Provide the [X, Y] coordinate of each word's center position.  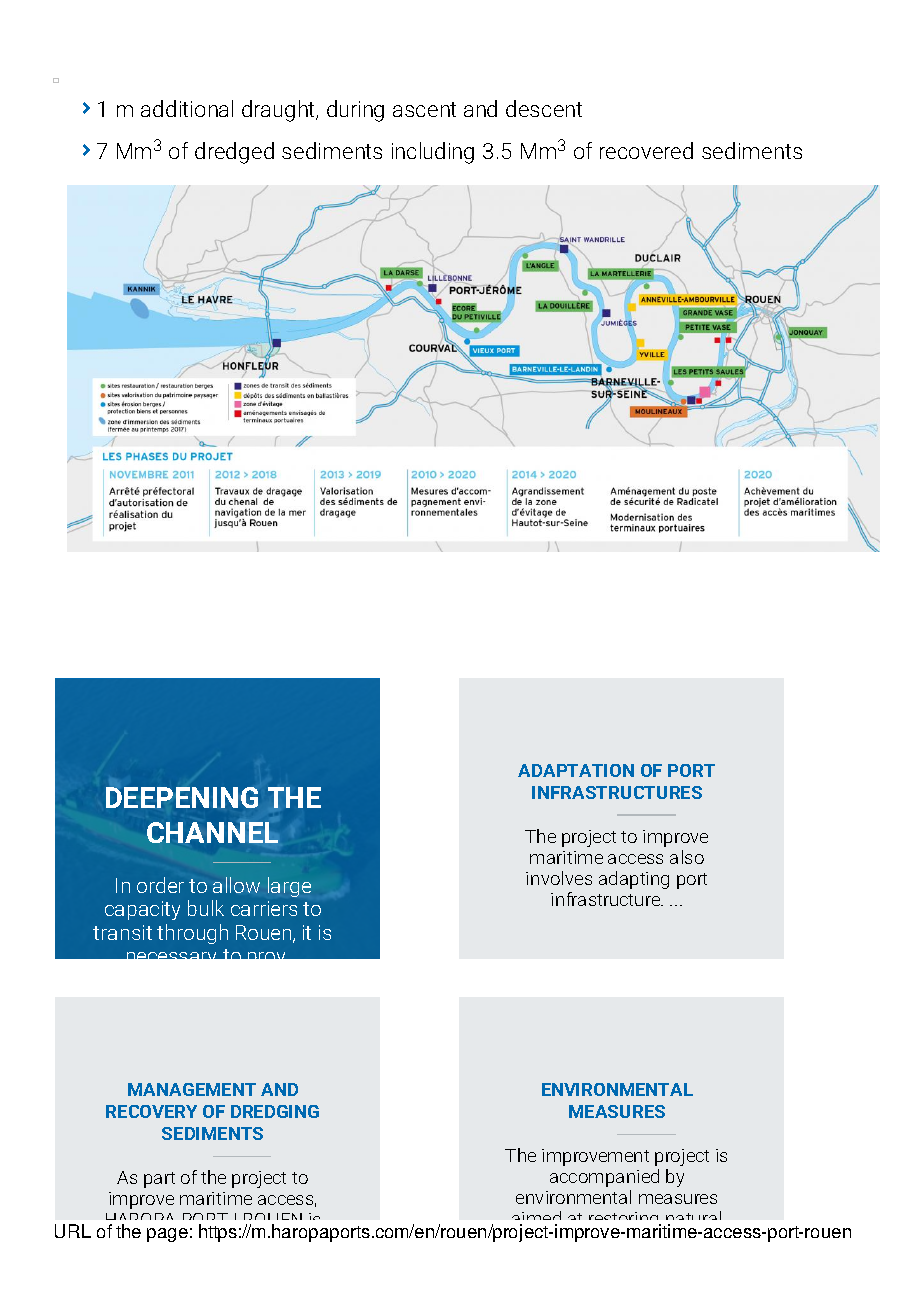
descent [544, 108]
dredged [234, 153]
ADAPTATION [576, 770]
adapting [634, 880]
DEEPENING [182, 797]
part [159, 1180]
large [289, 887]
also [687, 857]
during [355, 111]
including [433, 153]
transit [122, 932]
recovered [646, 150]
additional [187, 108]
